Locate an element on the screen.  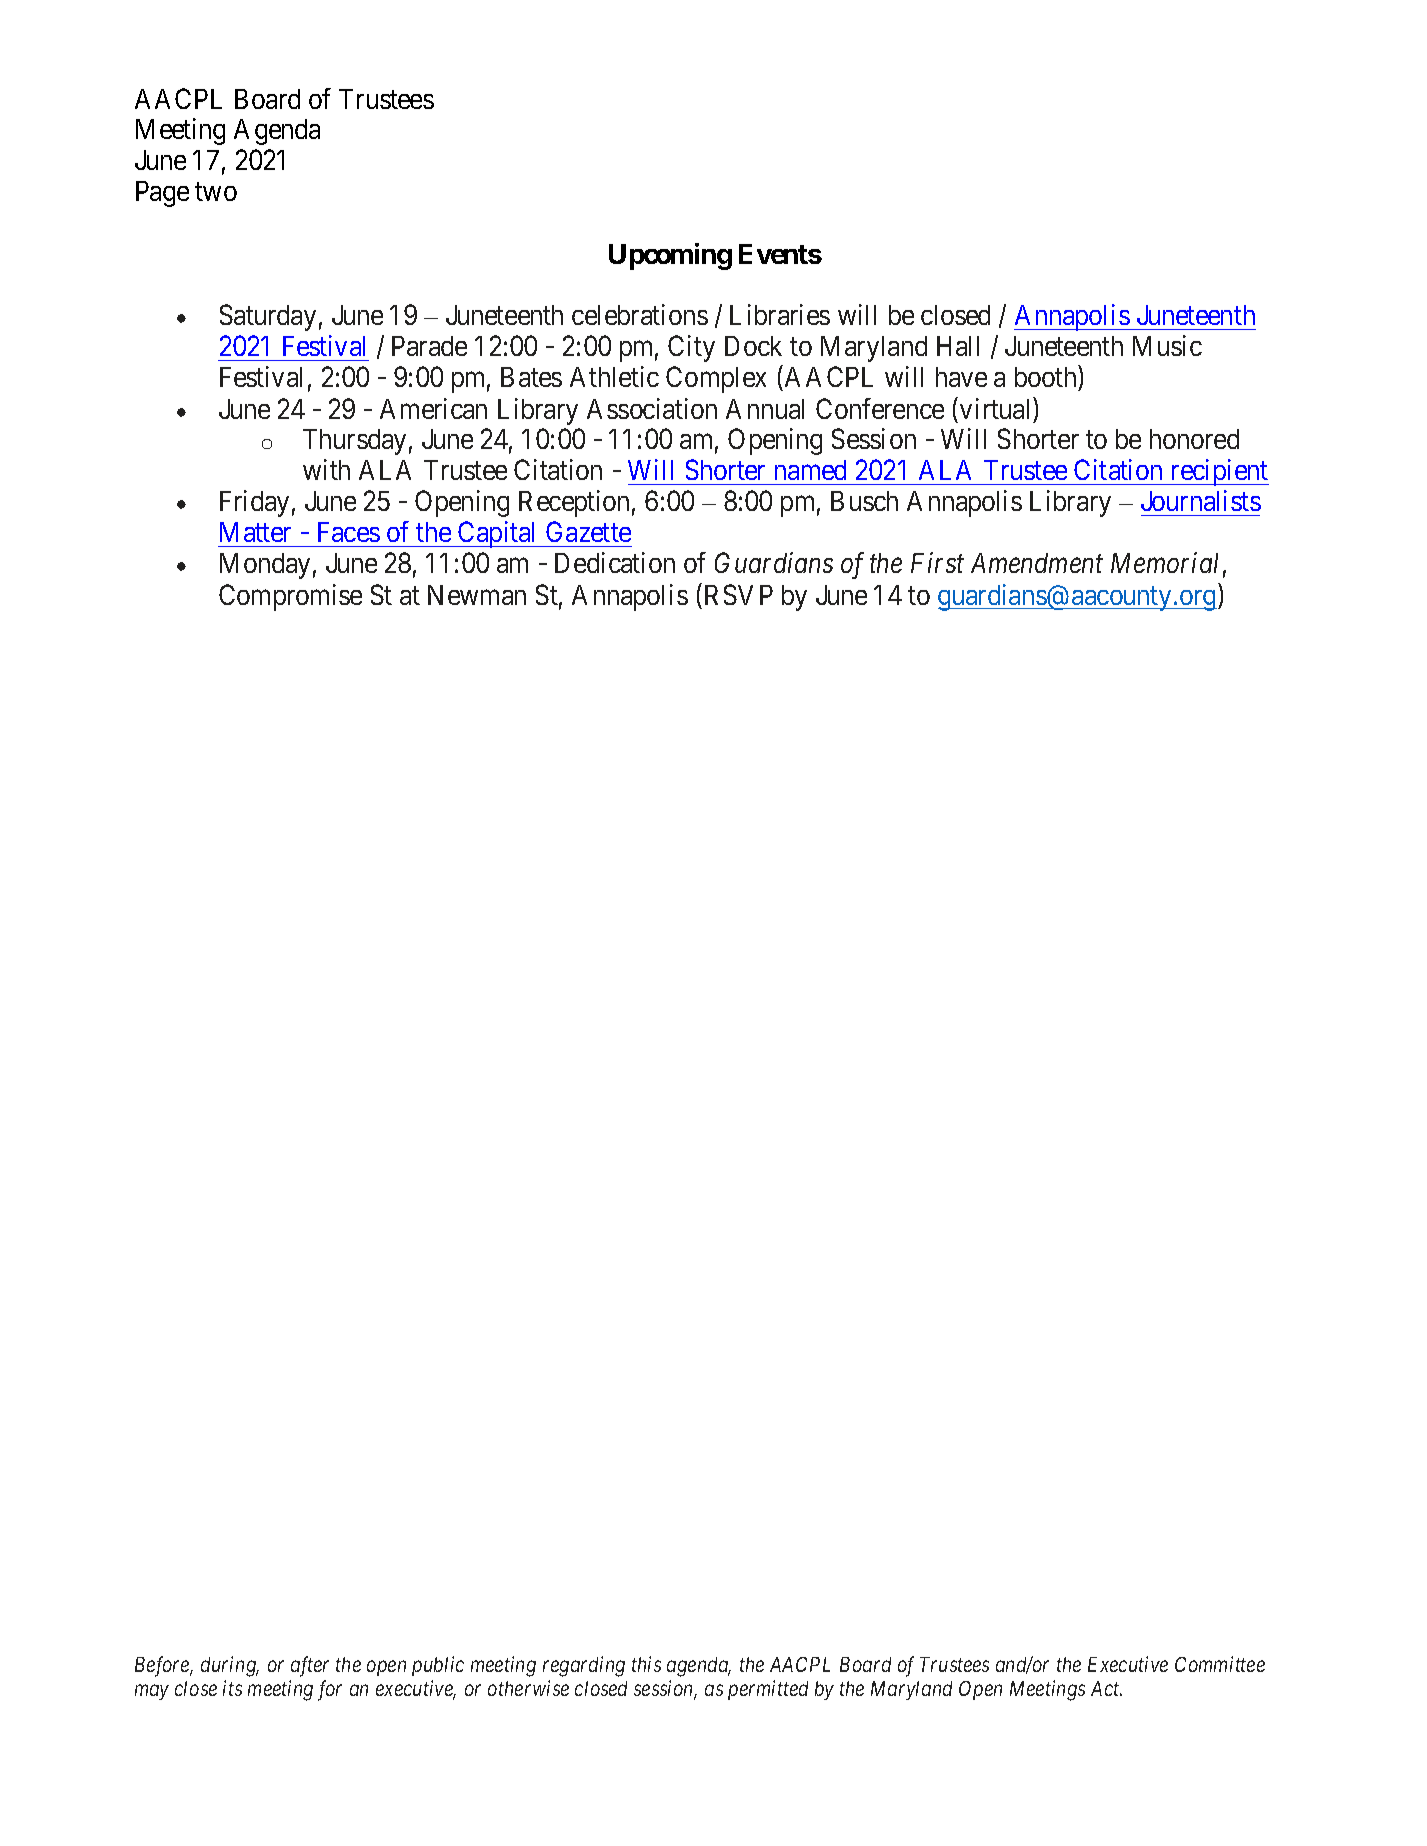
RSVP is located at coordinates (739, 594).
